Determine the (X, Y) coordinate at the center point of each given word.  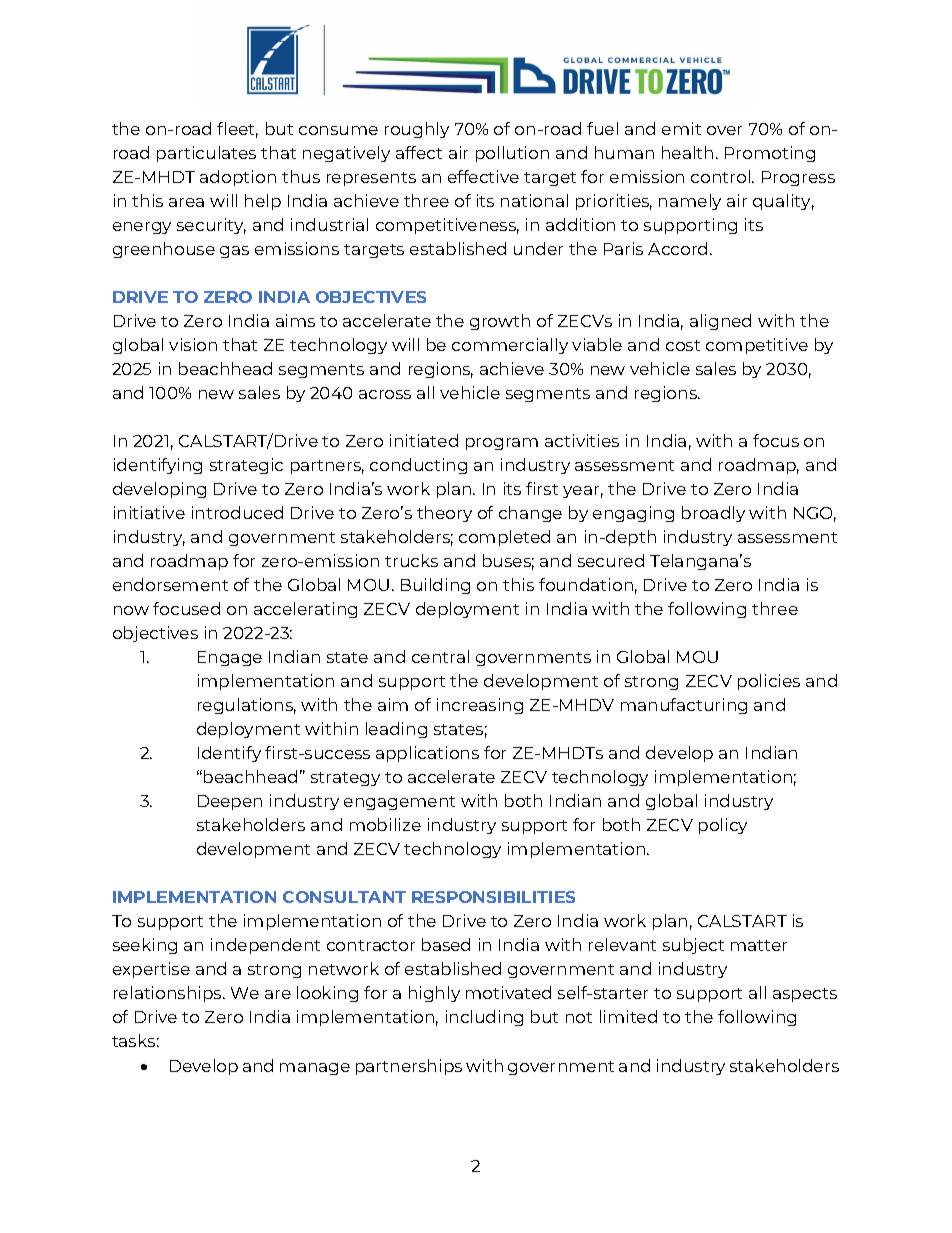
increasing (480, 706)
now (131, 610)
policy (723, 826)
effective (483, 176)
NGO (815, 514)
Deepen (230, 802)
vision (193, 344)
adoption (238, 178)
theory (444, 514)
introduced (237, 512)
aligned (720, 322)
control (722, 176)
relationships (169, 994)
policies (769, 682)
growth (500, 322)
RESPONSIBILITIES (493, 897)
